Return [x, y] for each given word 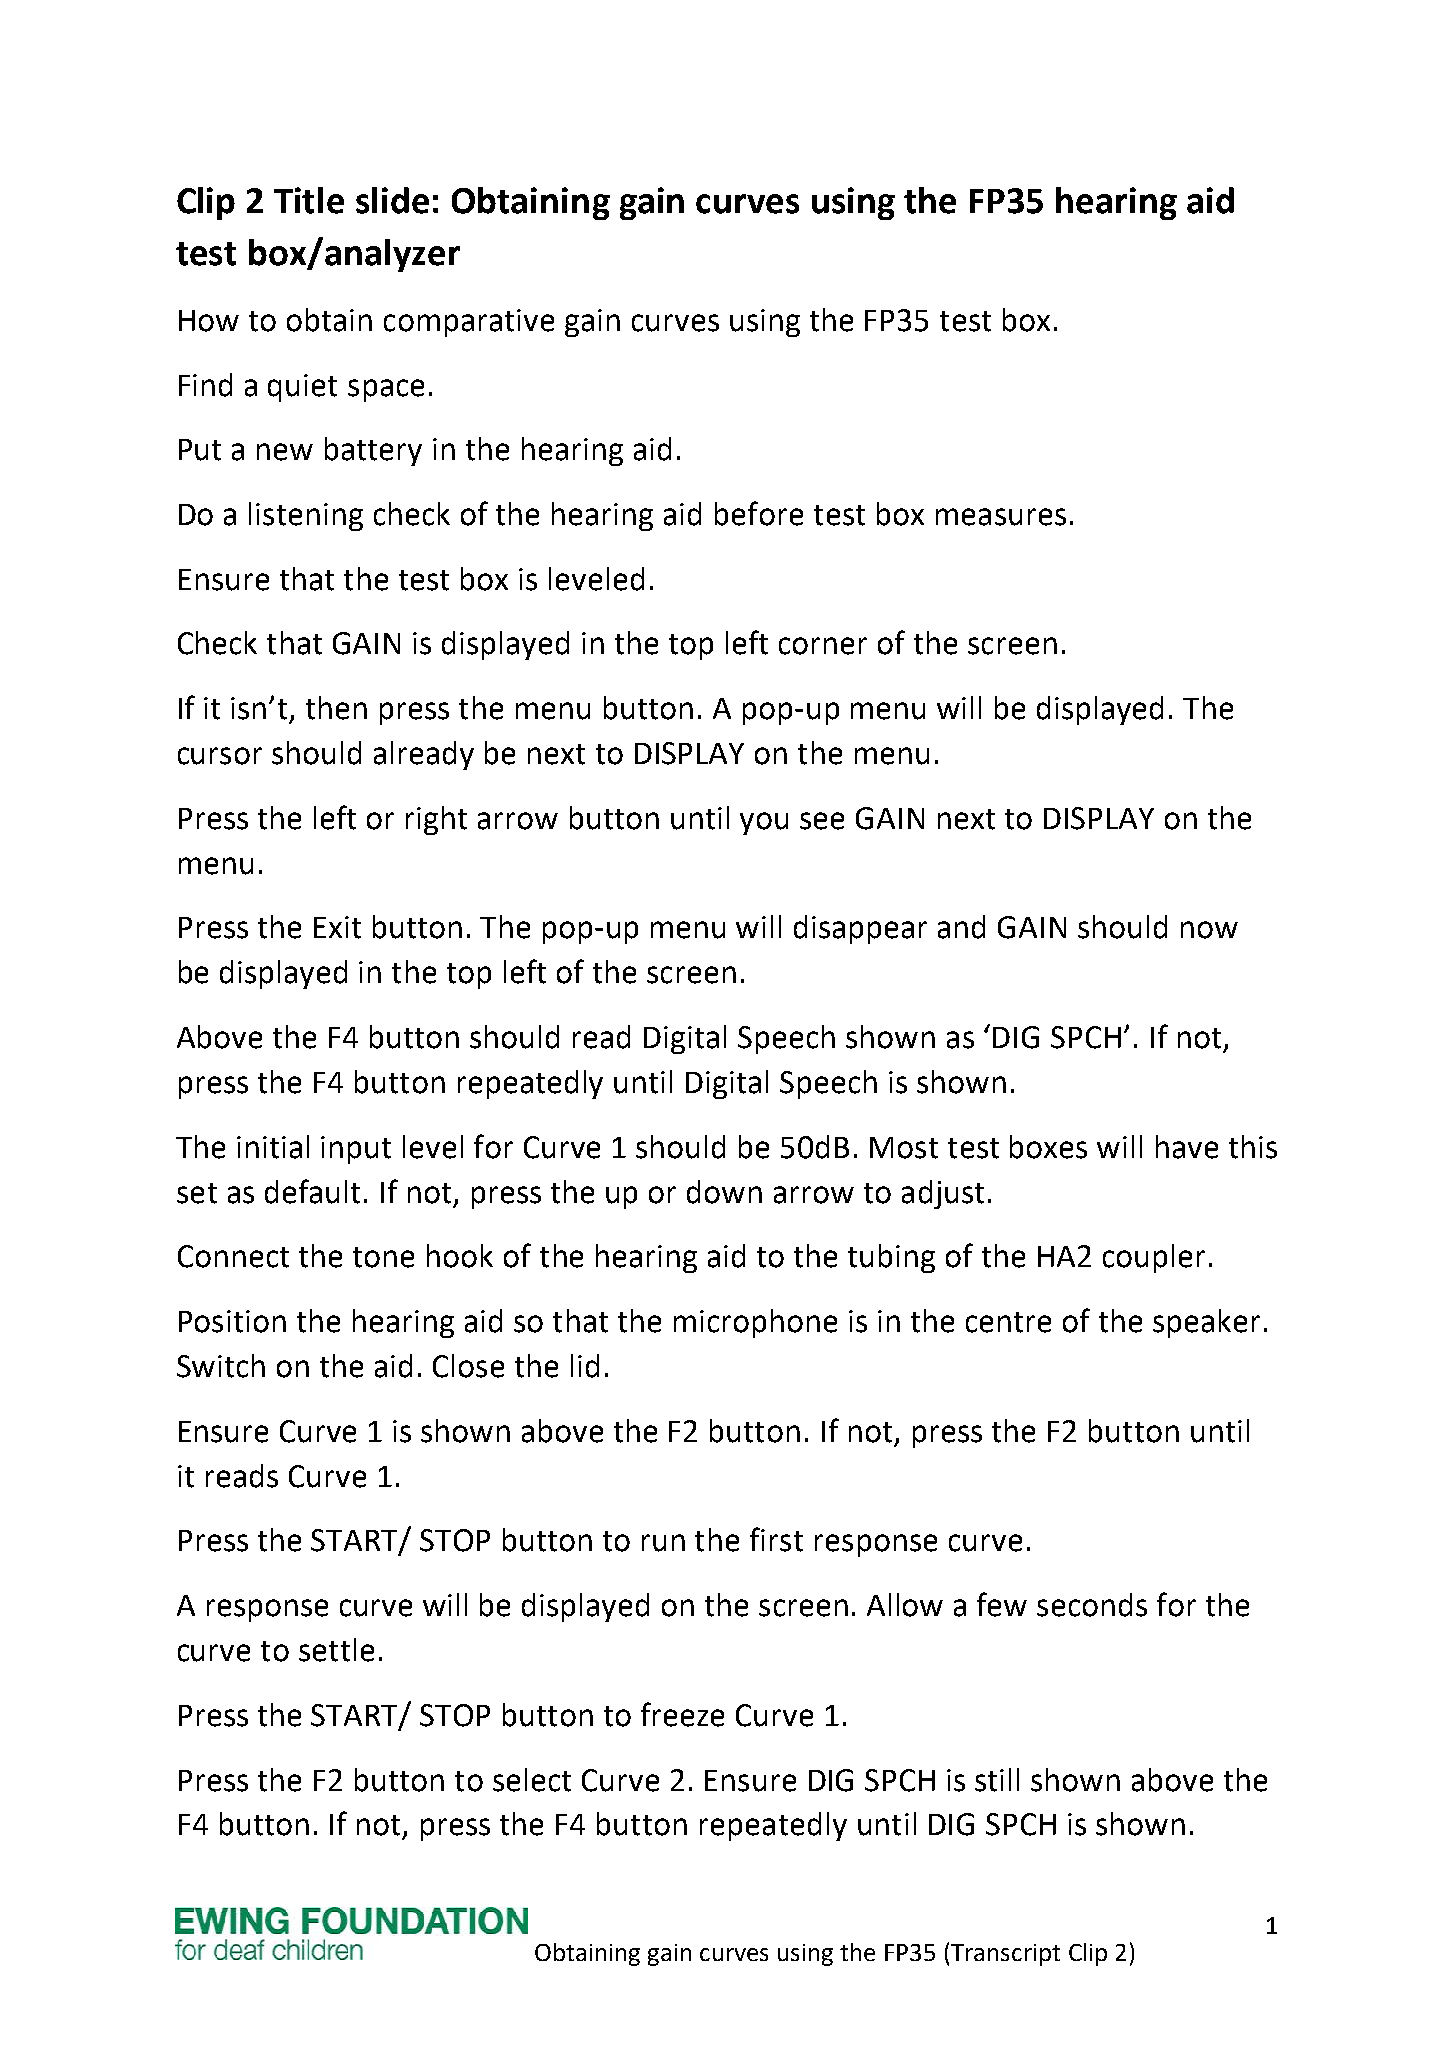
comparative [469, 323]
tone [383, 1257]
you [764, 823]
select [532, 1780]
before [759, 513]
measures [1001, 517]
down [724, 1192]
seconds [1092, 1605]
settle [336, 1650]
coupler [1154, 1258]
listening [306, 516]
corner [823, 646]
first [776, 1539]
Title [309, 200]
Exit [337, 927]
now [1209, 930]
